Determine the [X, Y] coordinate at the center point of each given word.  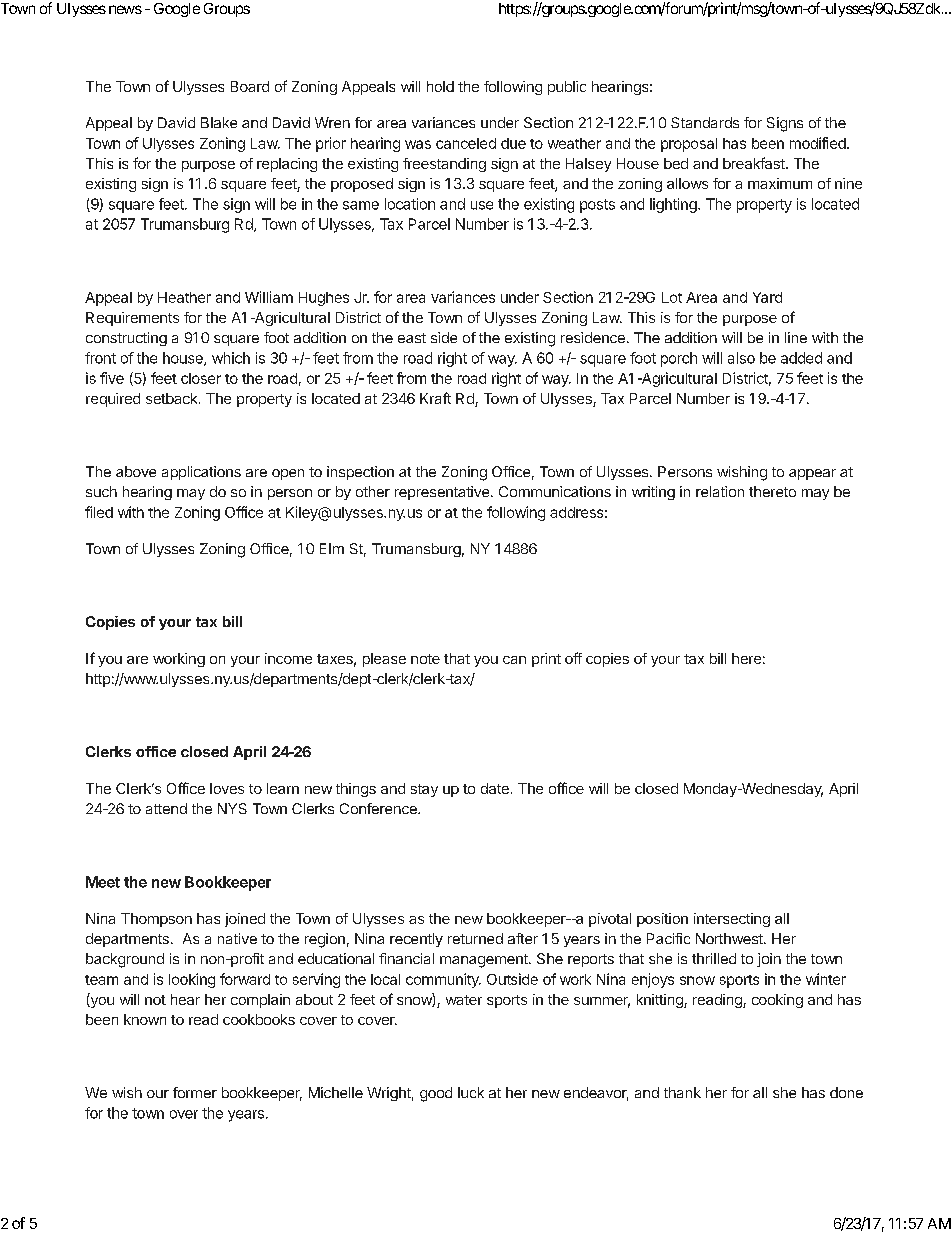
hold [440, 86]
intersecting [732, 920]
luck [471, 1092]
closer [201, 378]
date [495, 788]
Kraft [435, 398]
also [741, 358]
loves [227, 788]
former [195, 1092]
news [125, 9]
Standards [705, 122]
